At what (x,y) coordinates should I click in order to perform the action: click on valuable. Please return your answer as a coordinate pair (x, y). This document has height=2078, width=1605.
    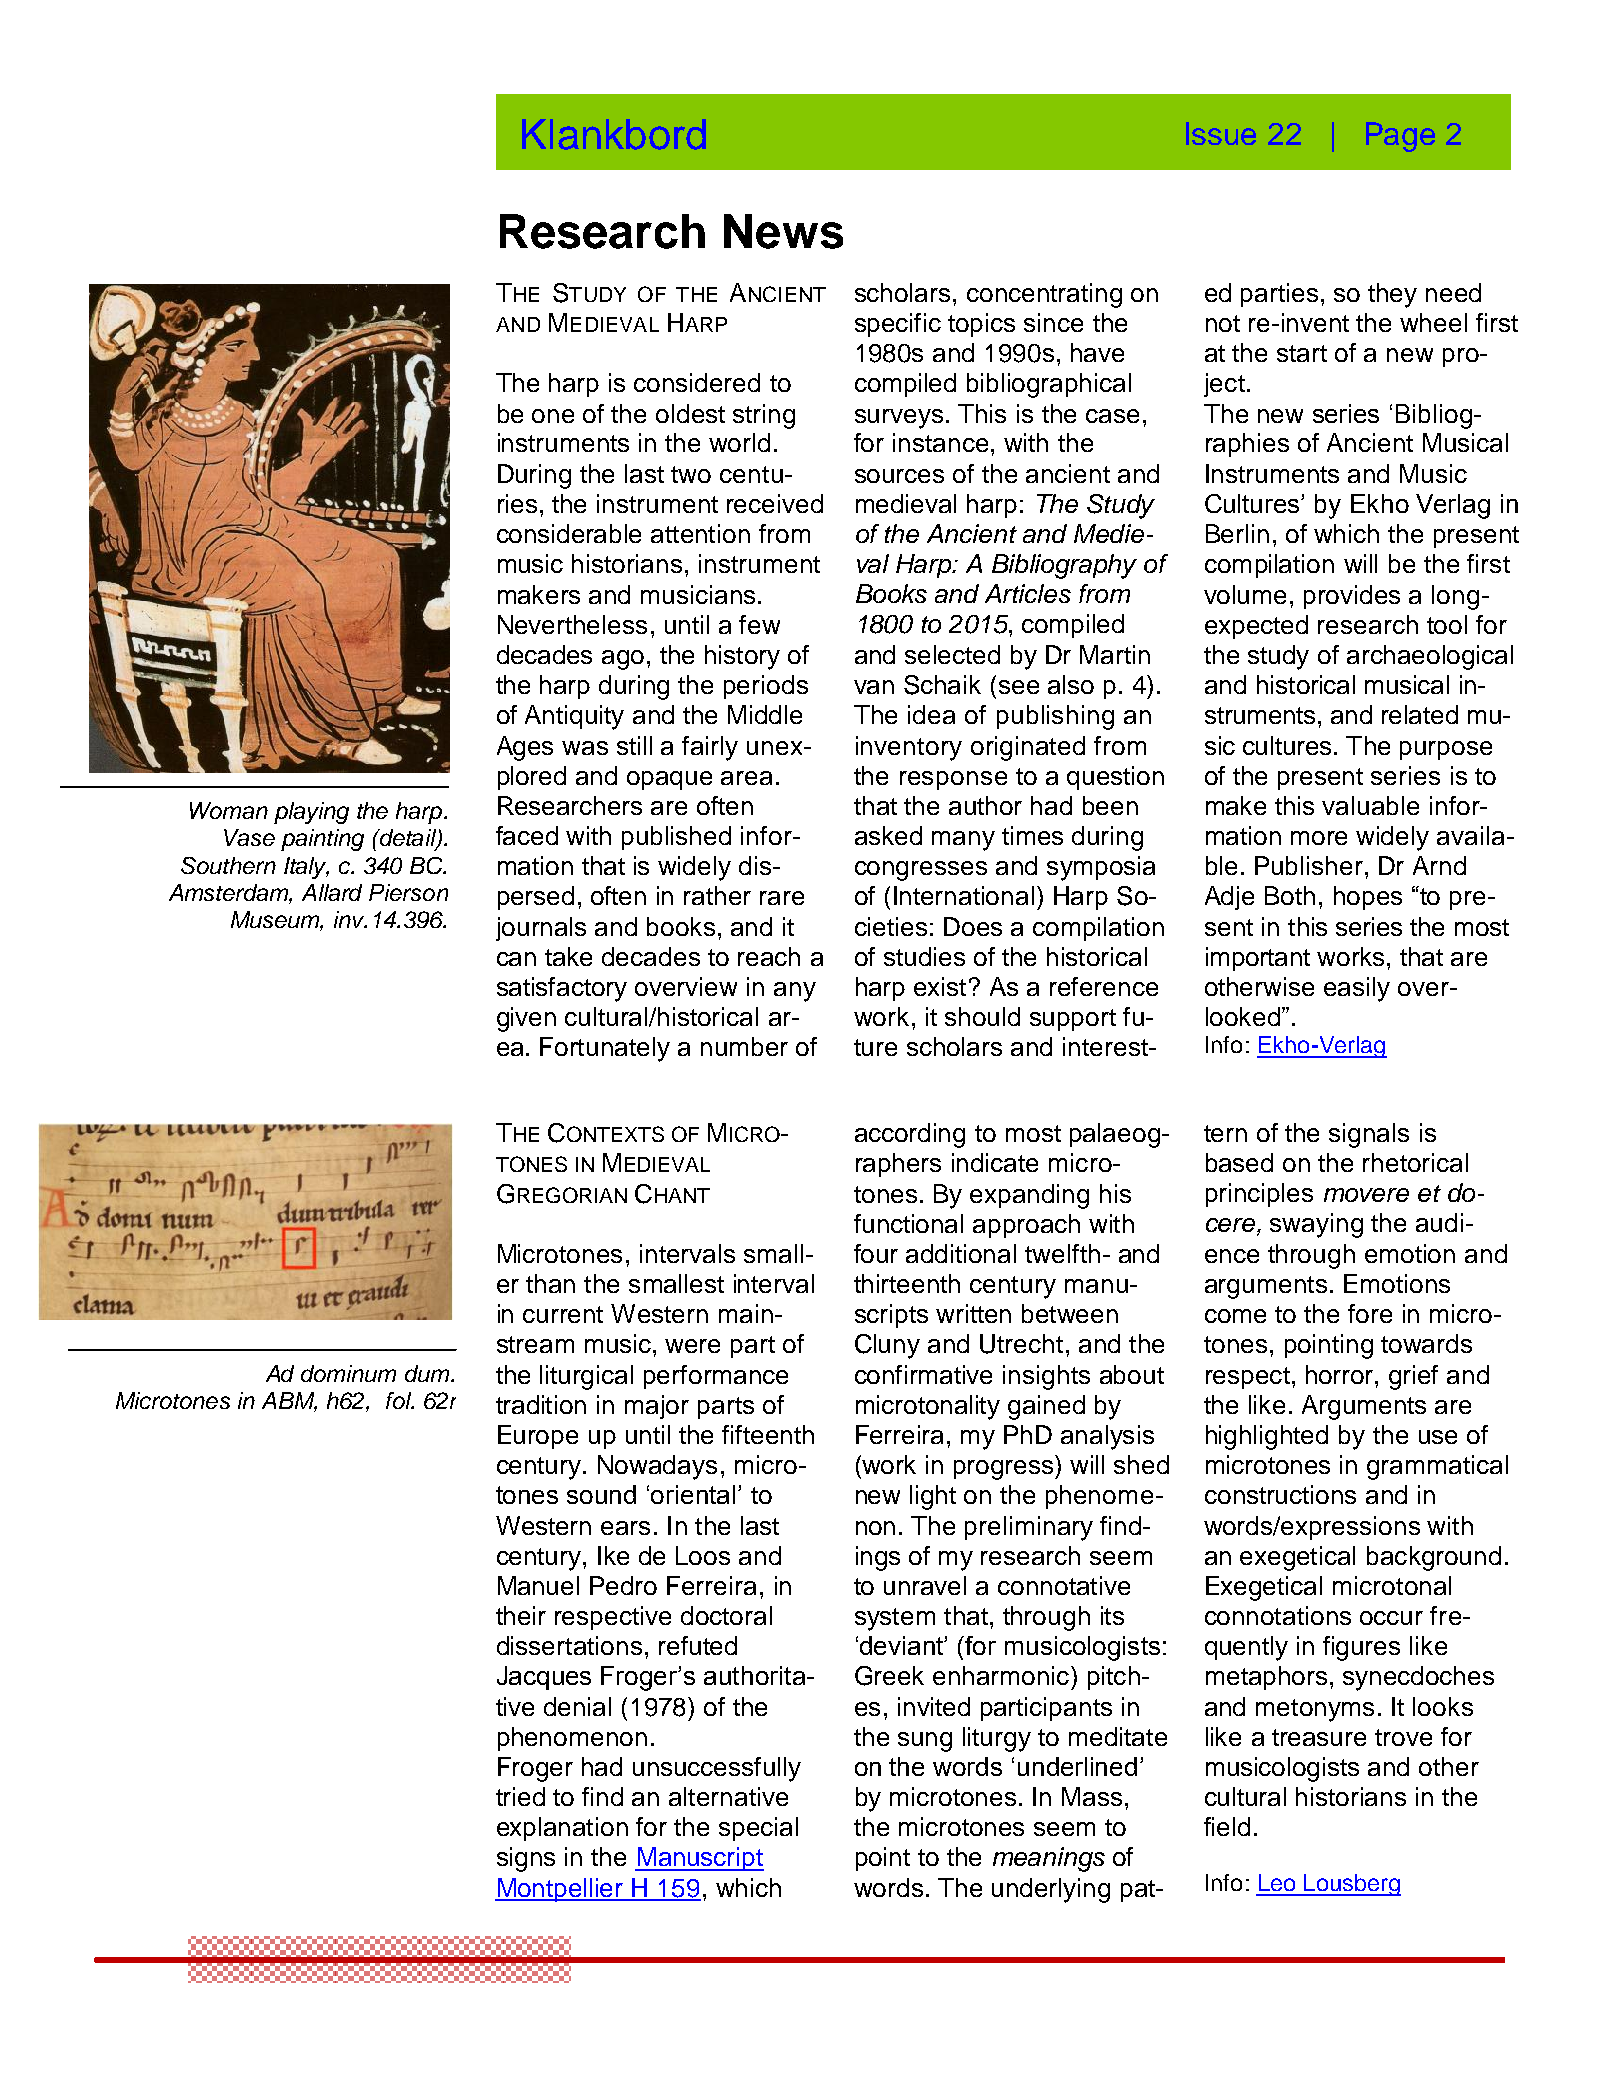
    Looking at the image, I should click on (1370, 805).
